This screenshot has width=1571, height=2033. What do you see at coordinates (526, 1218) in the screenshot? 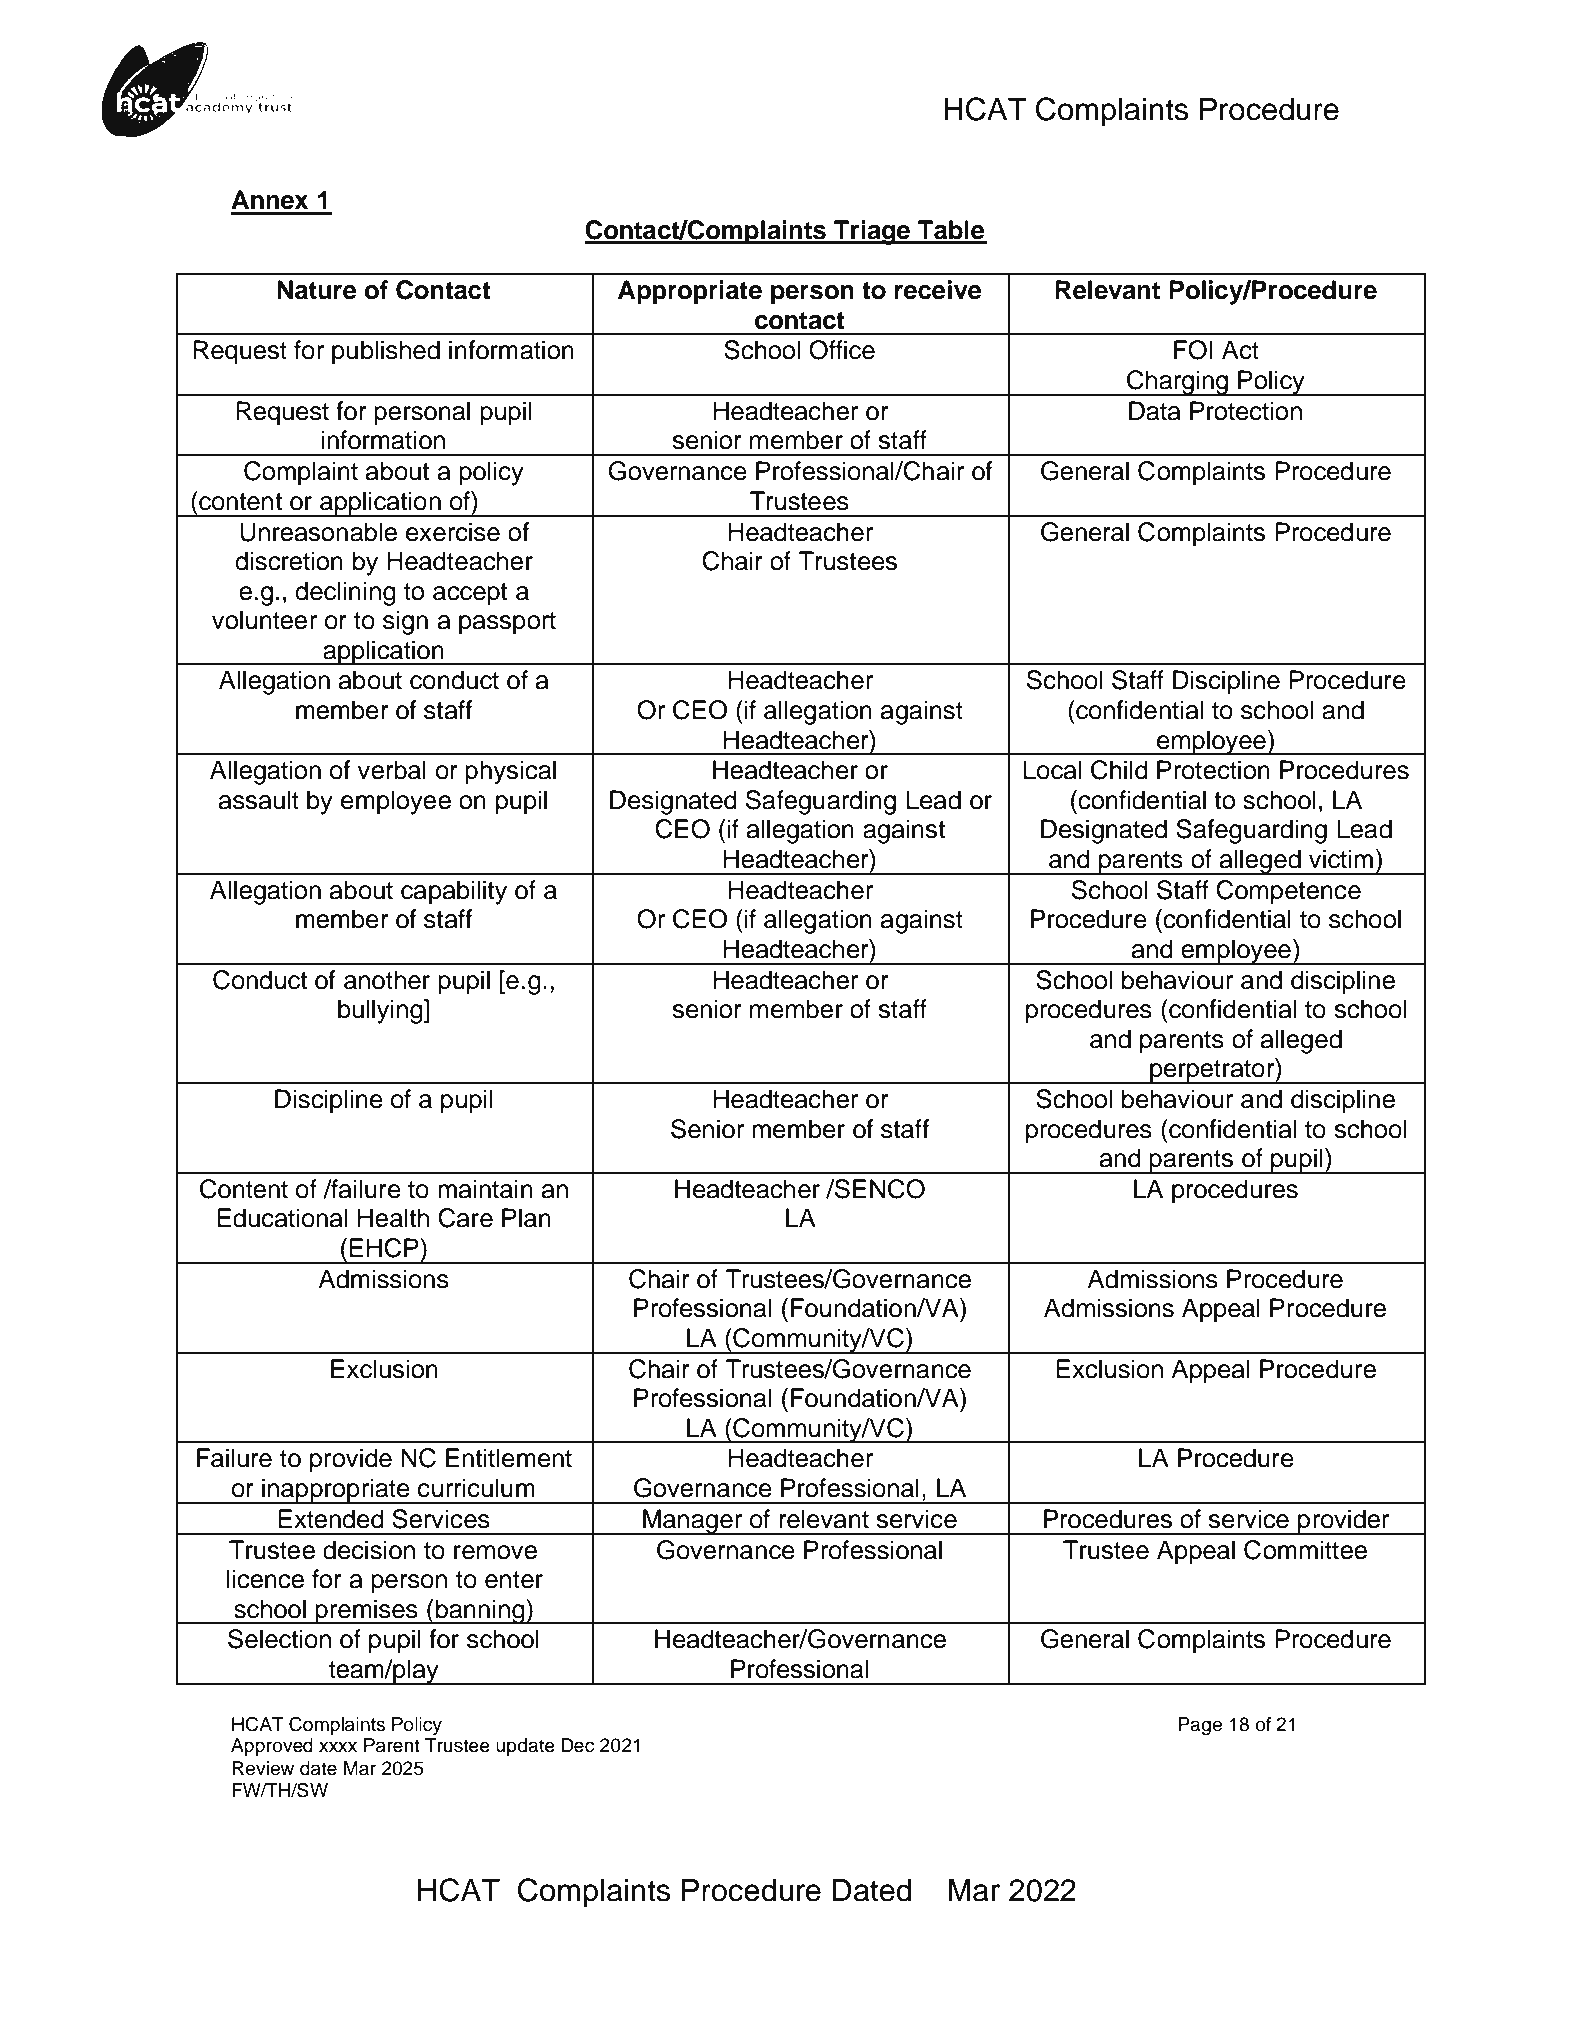
I see `Plan` at bounding box center [526, 1218].
